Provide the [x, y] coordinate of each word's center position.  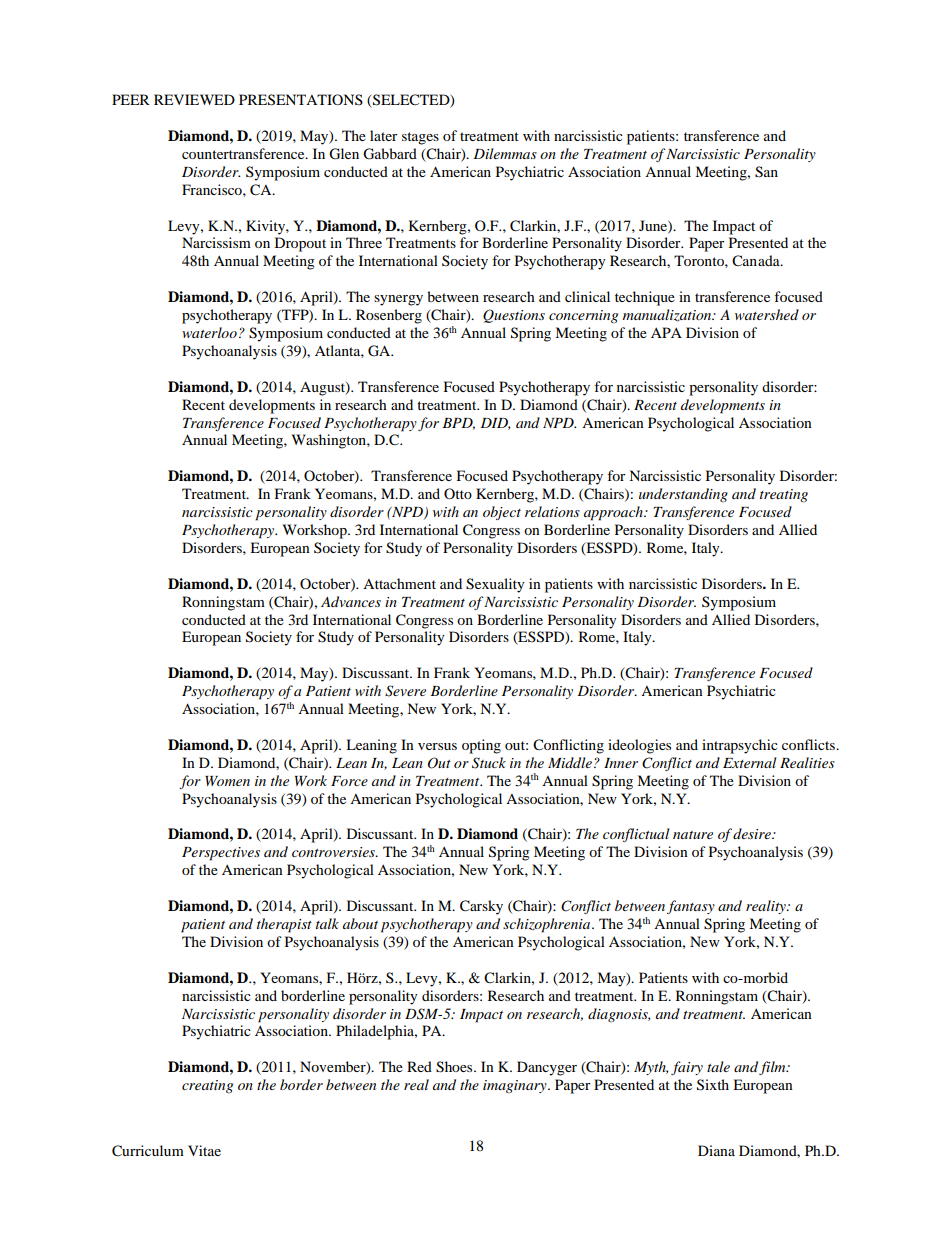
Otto [458, 493]
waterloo [209, 332]
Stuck [489, 763]
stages [420, 138]
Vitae [204, 1150]
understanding [683, 495]
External [749, 762]
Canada [757, 261]
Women [227, 781]
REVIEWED [194, 99]
